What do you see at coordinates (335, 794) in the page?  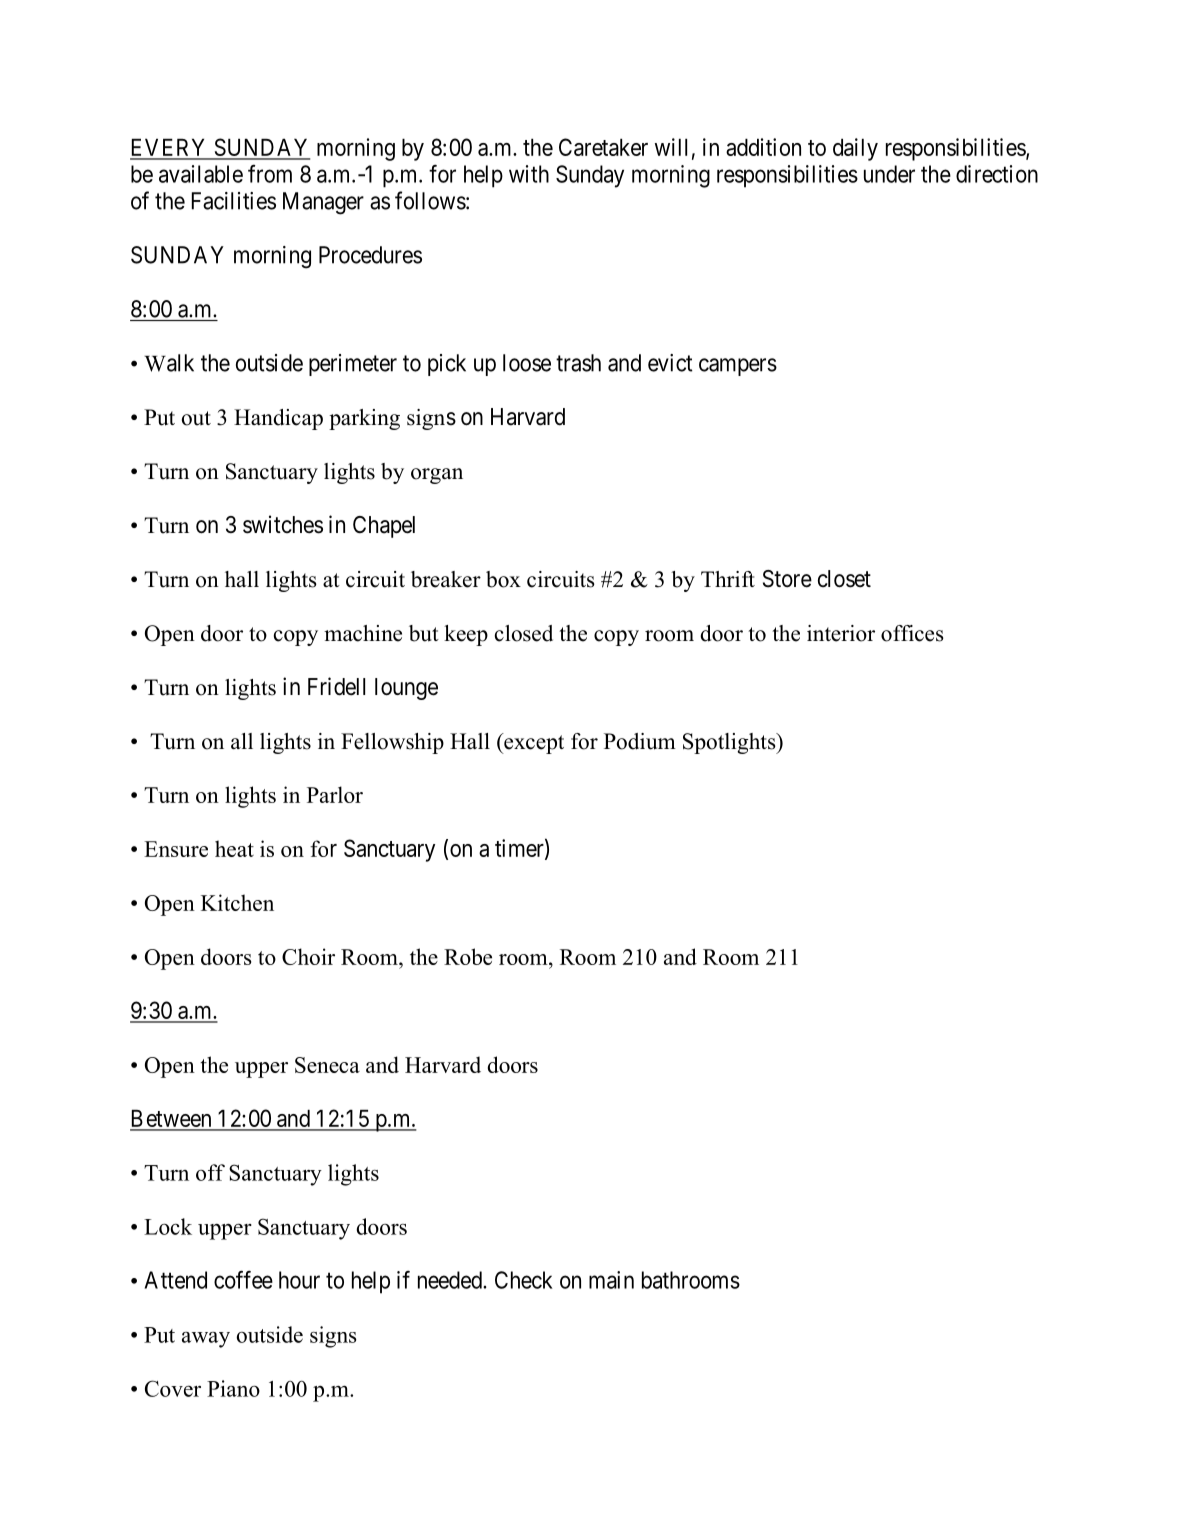 I see `Parlor` at bounding box center [335, 794].
